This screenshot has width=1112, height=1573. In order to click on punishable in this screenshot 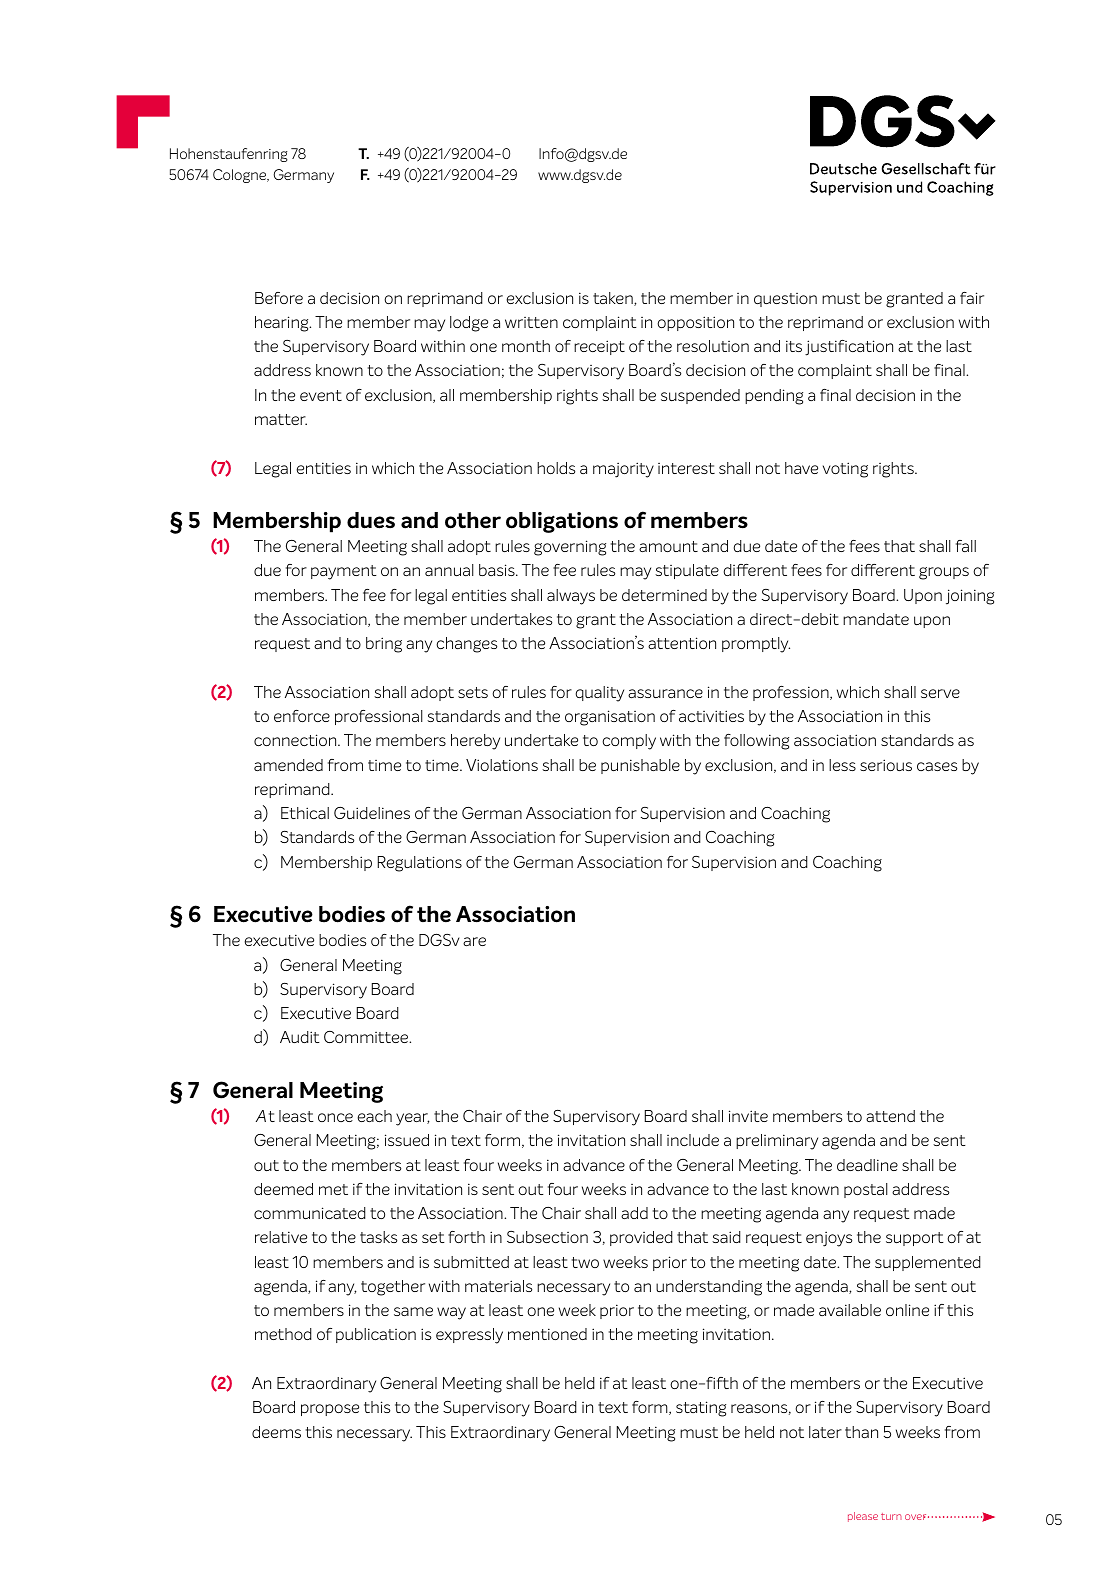, I will do `click(640, 766)`.
